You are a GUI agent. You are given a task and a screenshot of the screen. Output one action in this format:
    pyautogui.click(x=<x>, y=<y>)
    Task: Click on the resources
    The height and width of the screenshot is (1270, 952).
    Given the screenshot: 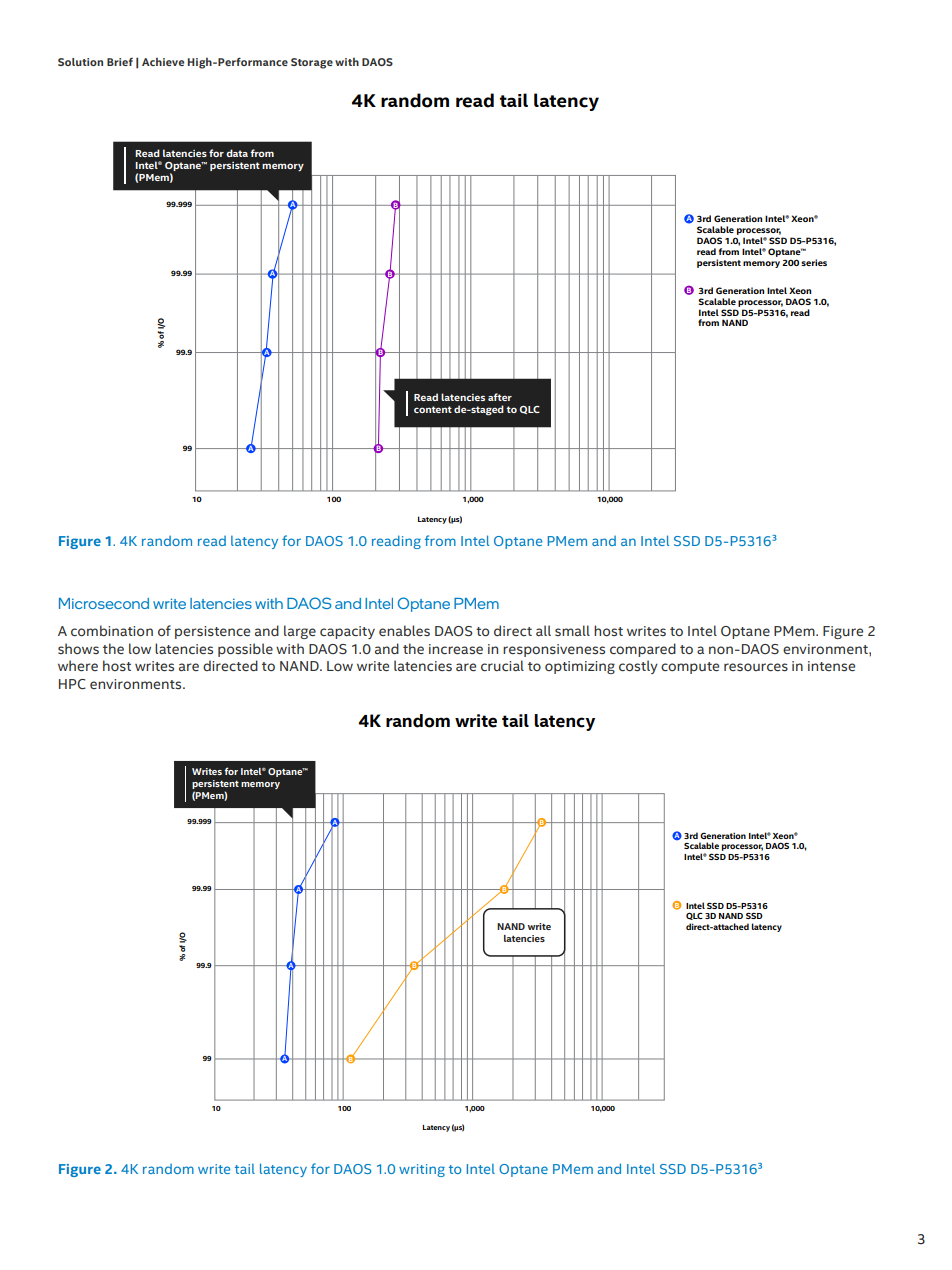 What is the action you would take?
    pyautogui.click(x=756, y=667)
